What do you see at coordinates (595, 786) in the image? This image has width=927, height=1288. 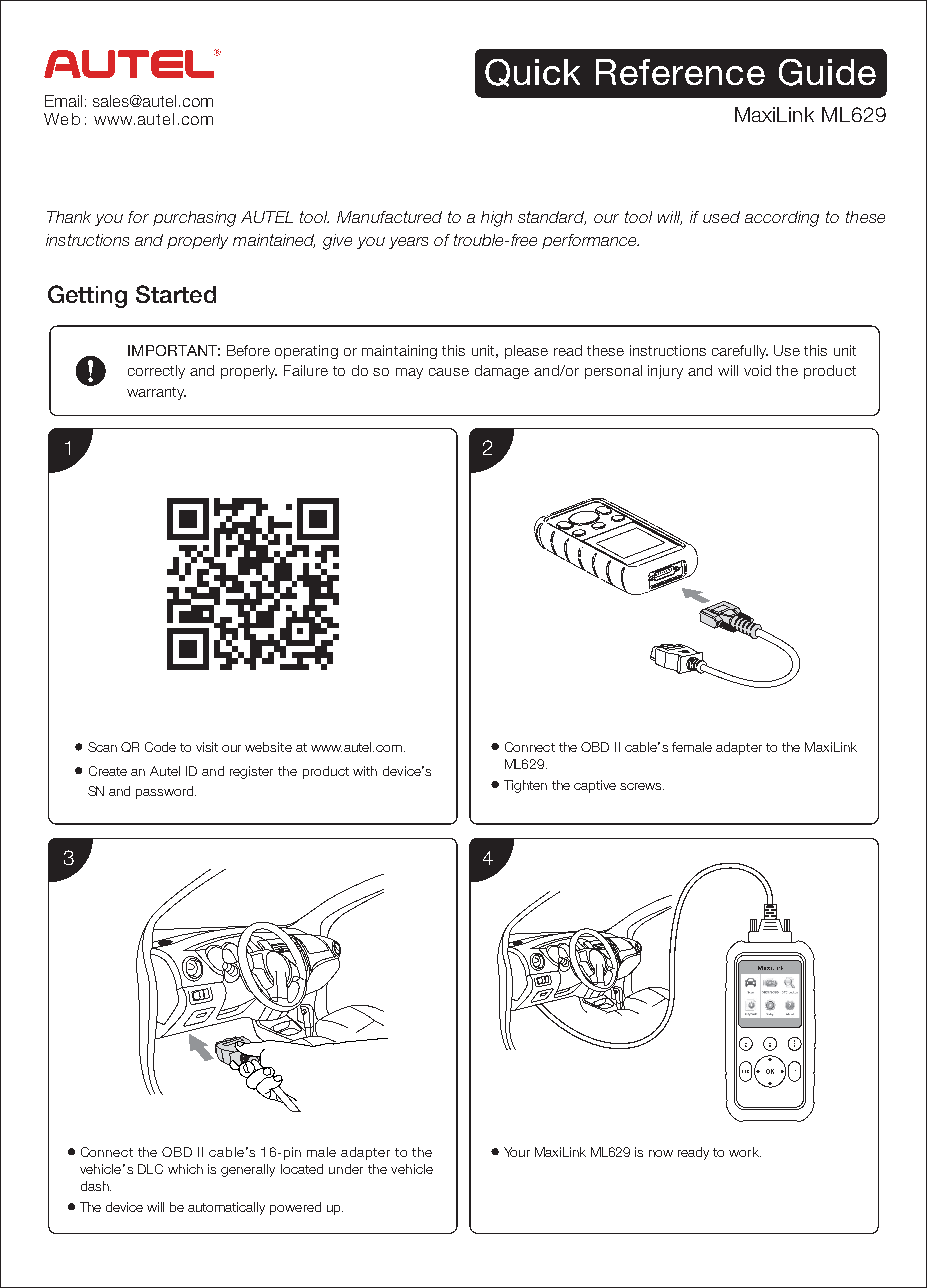 I see `captive` at bounding box center [595, 786].
